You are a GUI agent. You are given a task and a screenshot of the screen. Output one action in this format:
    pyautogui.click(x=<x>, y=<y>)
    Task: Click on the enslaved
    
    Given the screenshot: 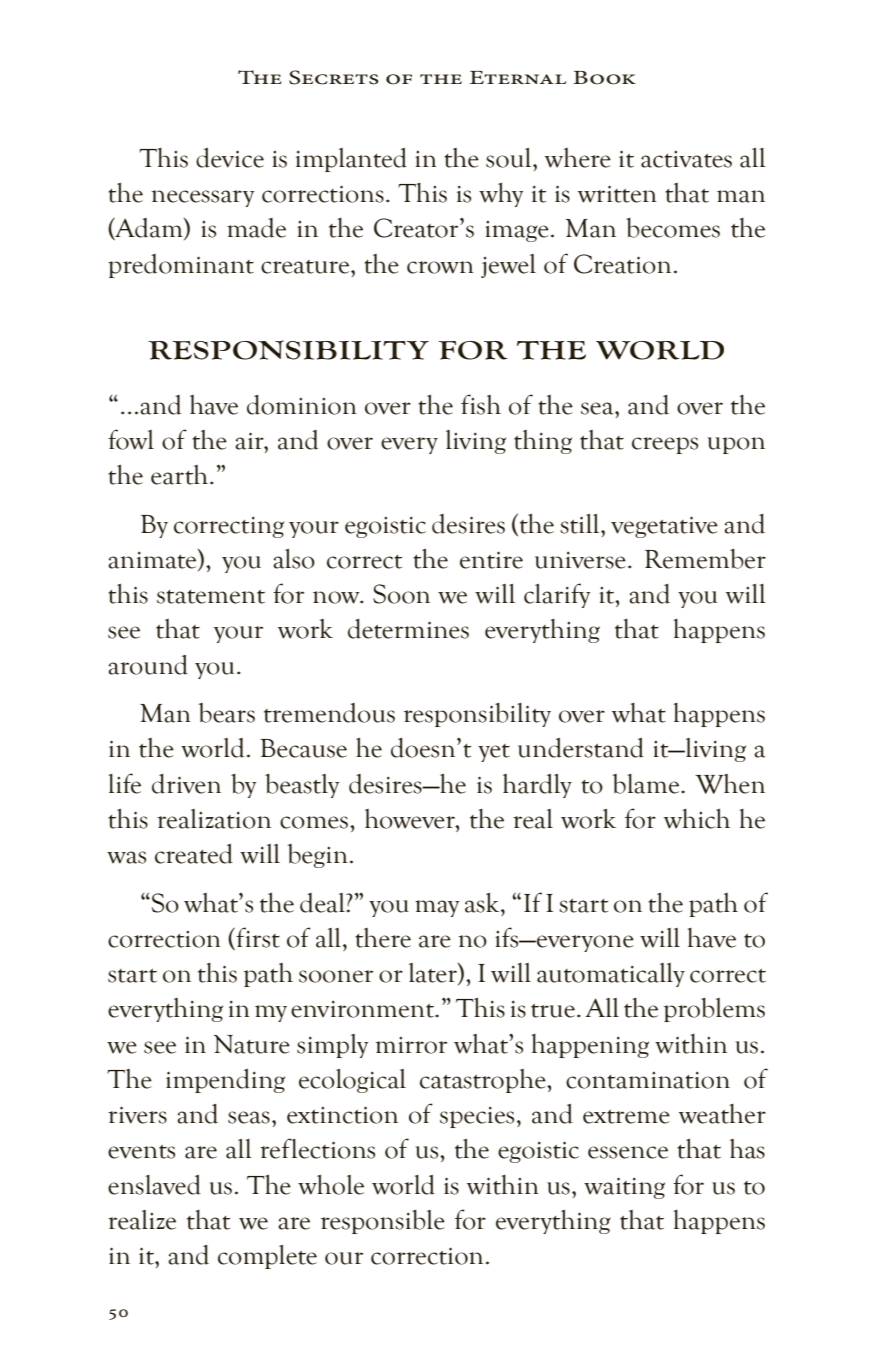 What is the action you would take?
    pyautogui.click(x=154, y=1185)
